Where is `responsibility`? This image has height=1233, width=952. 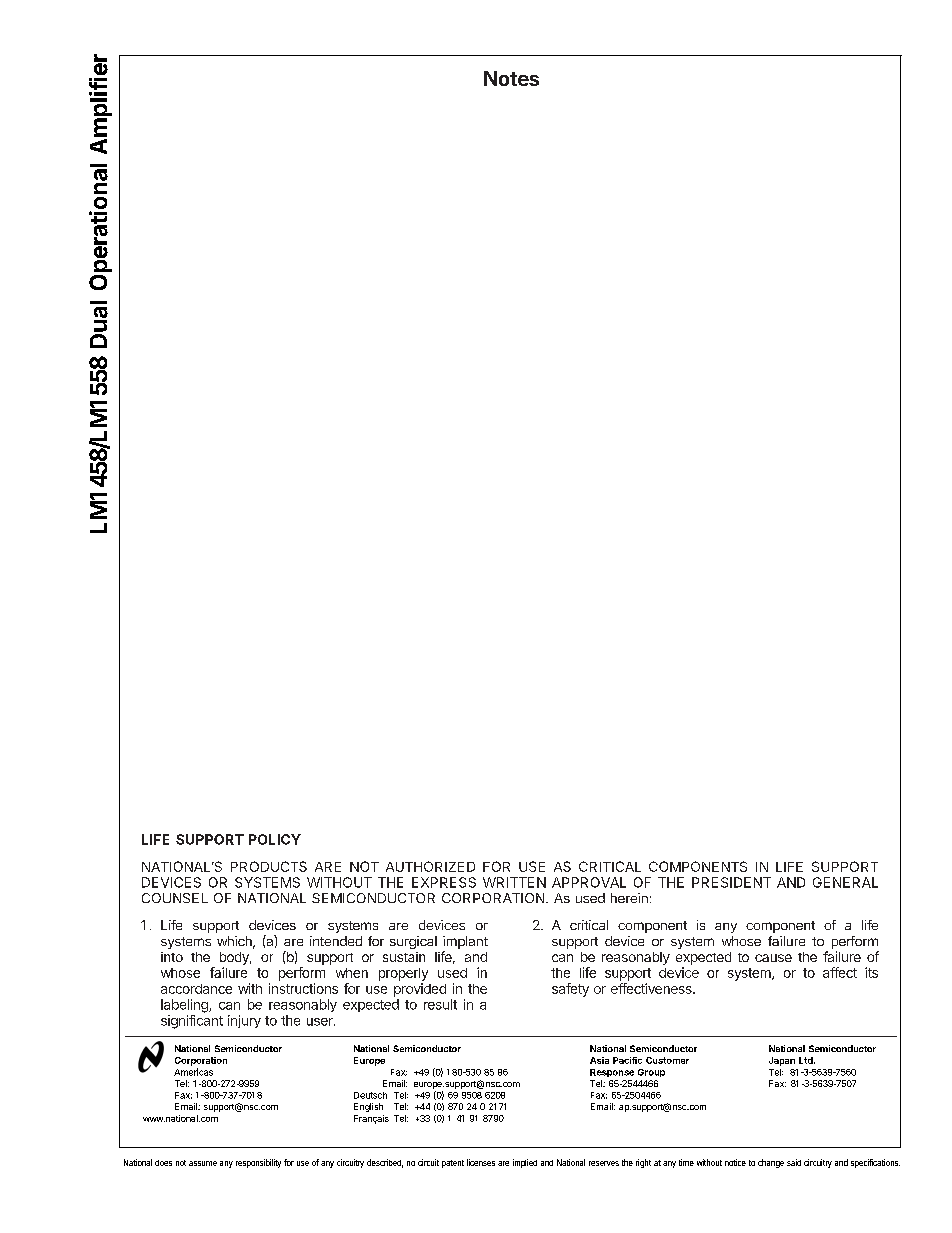 responsibility is located at coordinates (258, 1163).
